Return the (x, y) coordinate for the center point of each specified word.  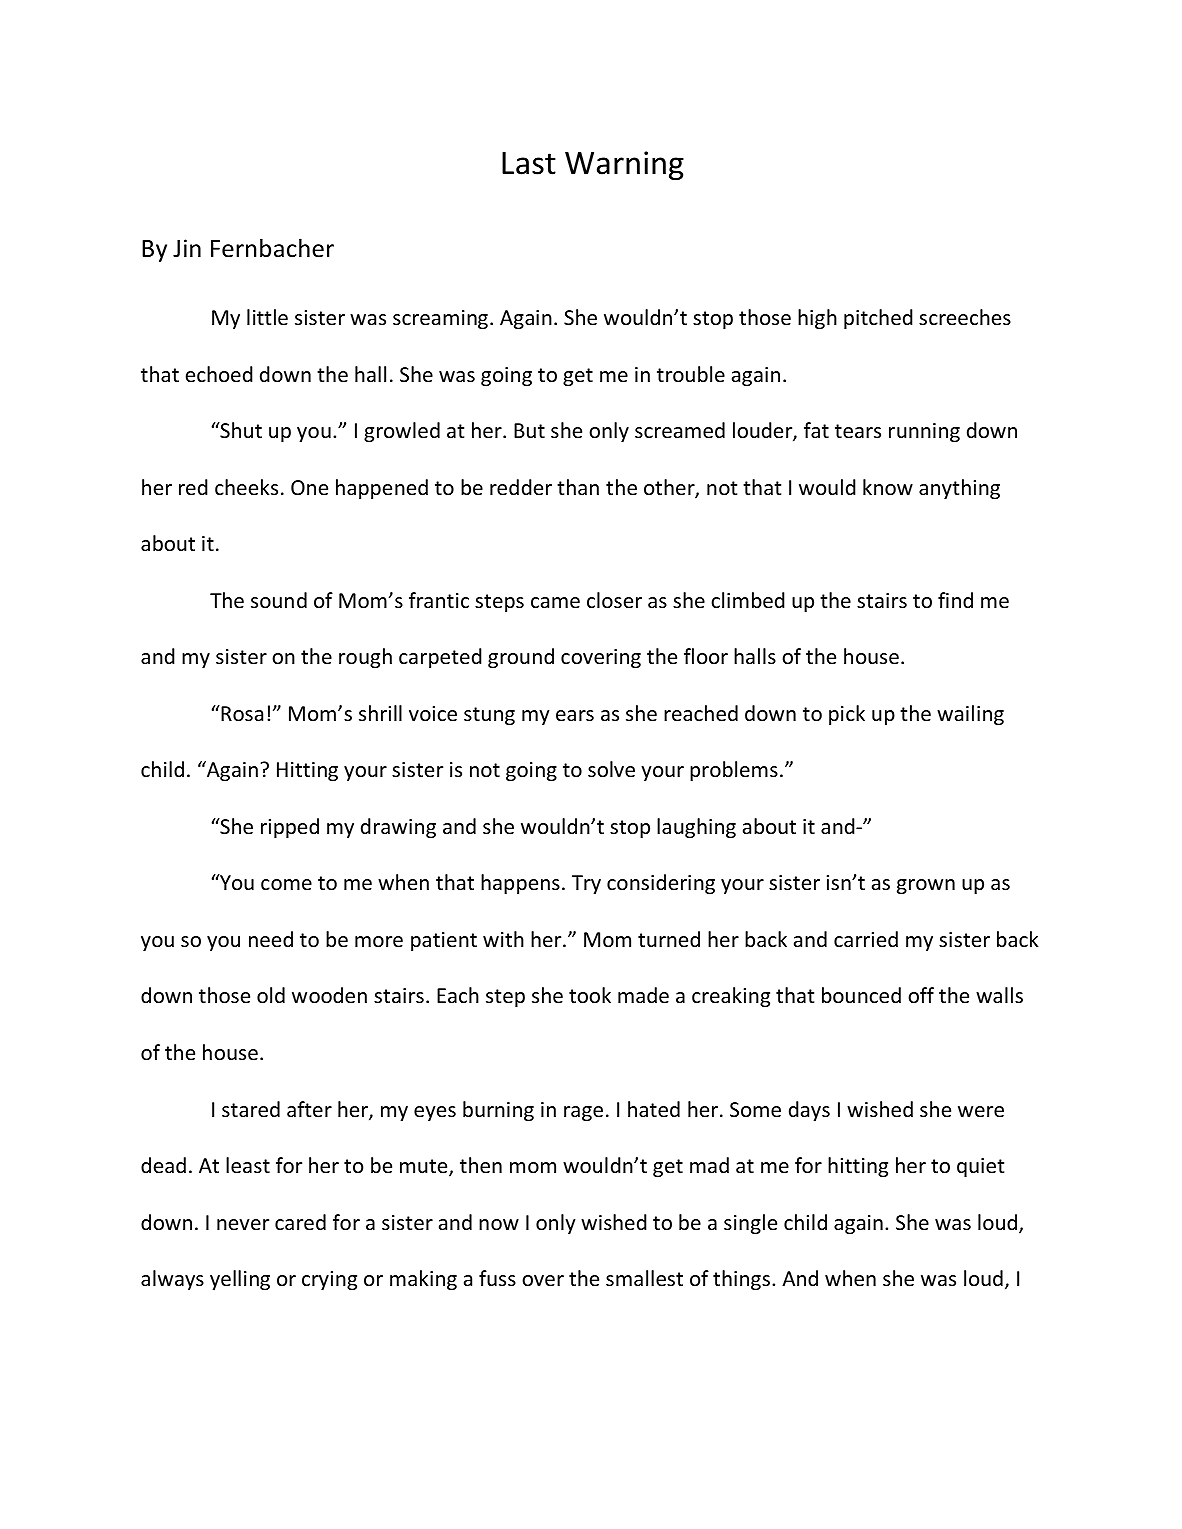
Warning (624, 165)
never (243, 1224)
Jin (187, 248)
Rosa (241, 713)
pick (847, 715)
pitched (878, 319)
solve (611, 769)
